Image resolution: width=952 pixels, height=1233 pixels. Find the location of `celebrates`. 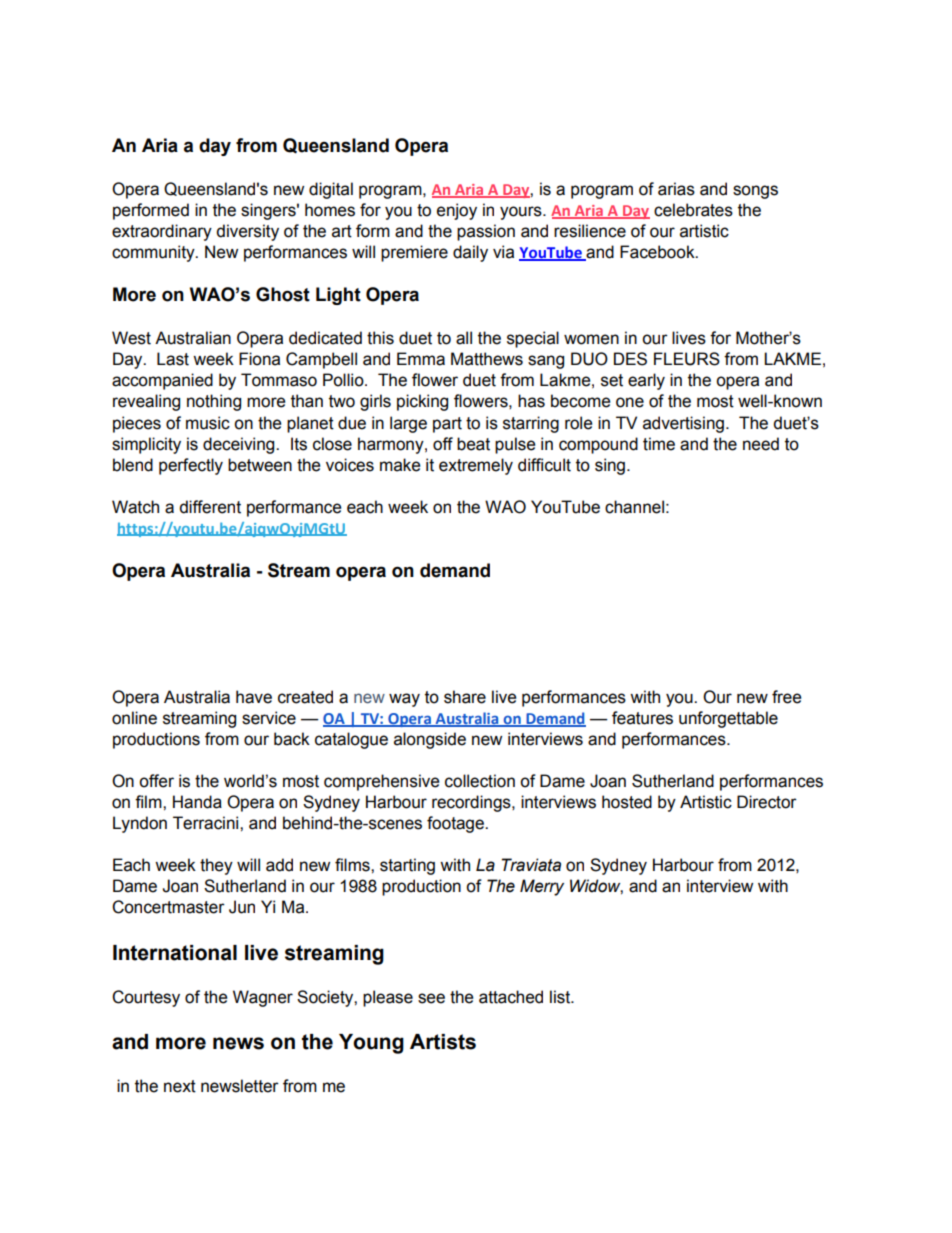

celebrates is located at coordinates (693, 210).
